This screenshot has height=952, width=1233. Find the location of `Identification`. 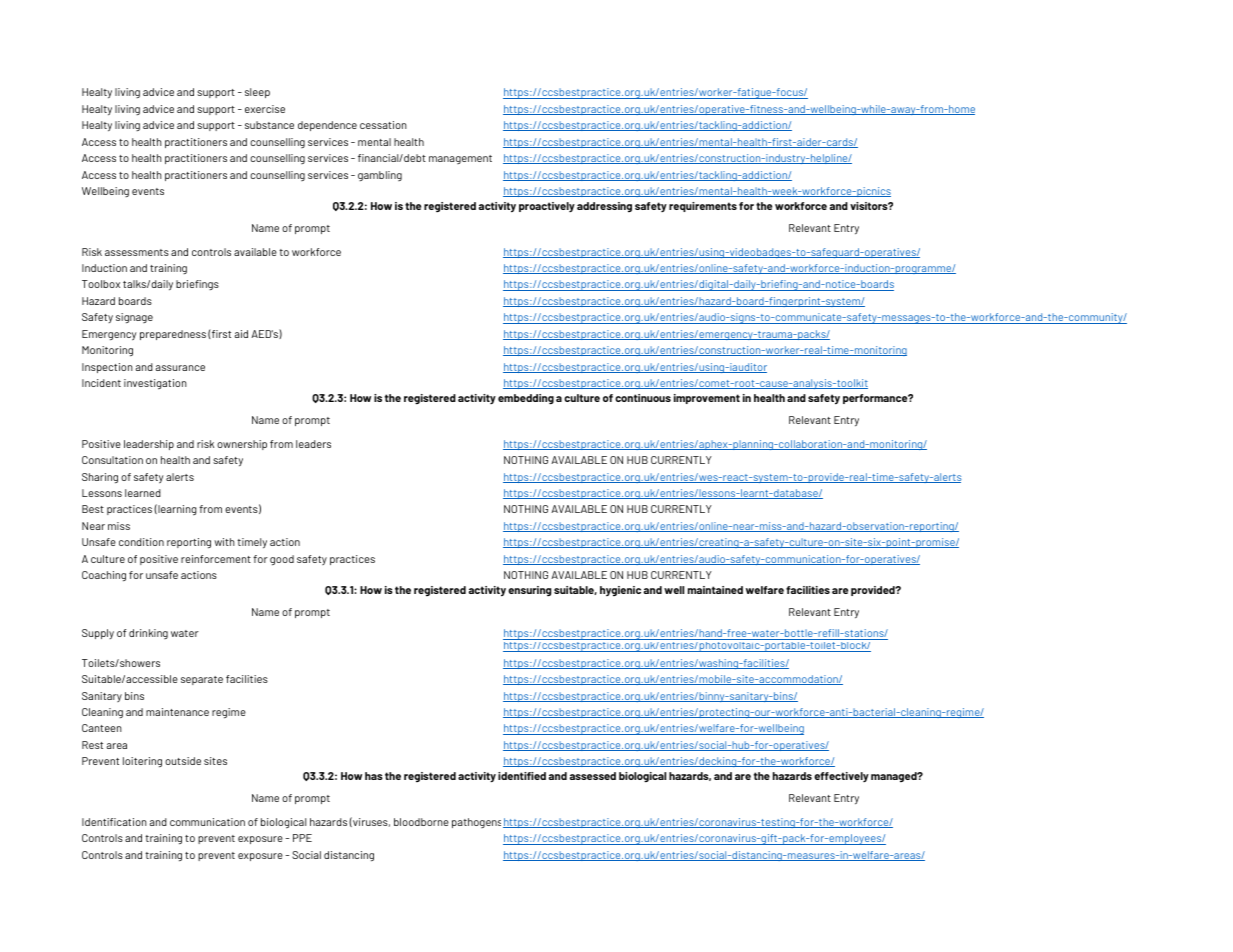

Identification is located at coordinates (114, 822).
